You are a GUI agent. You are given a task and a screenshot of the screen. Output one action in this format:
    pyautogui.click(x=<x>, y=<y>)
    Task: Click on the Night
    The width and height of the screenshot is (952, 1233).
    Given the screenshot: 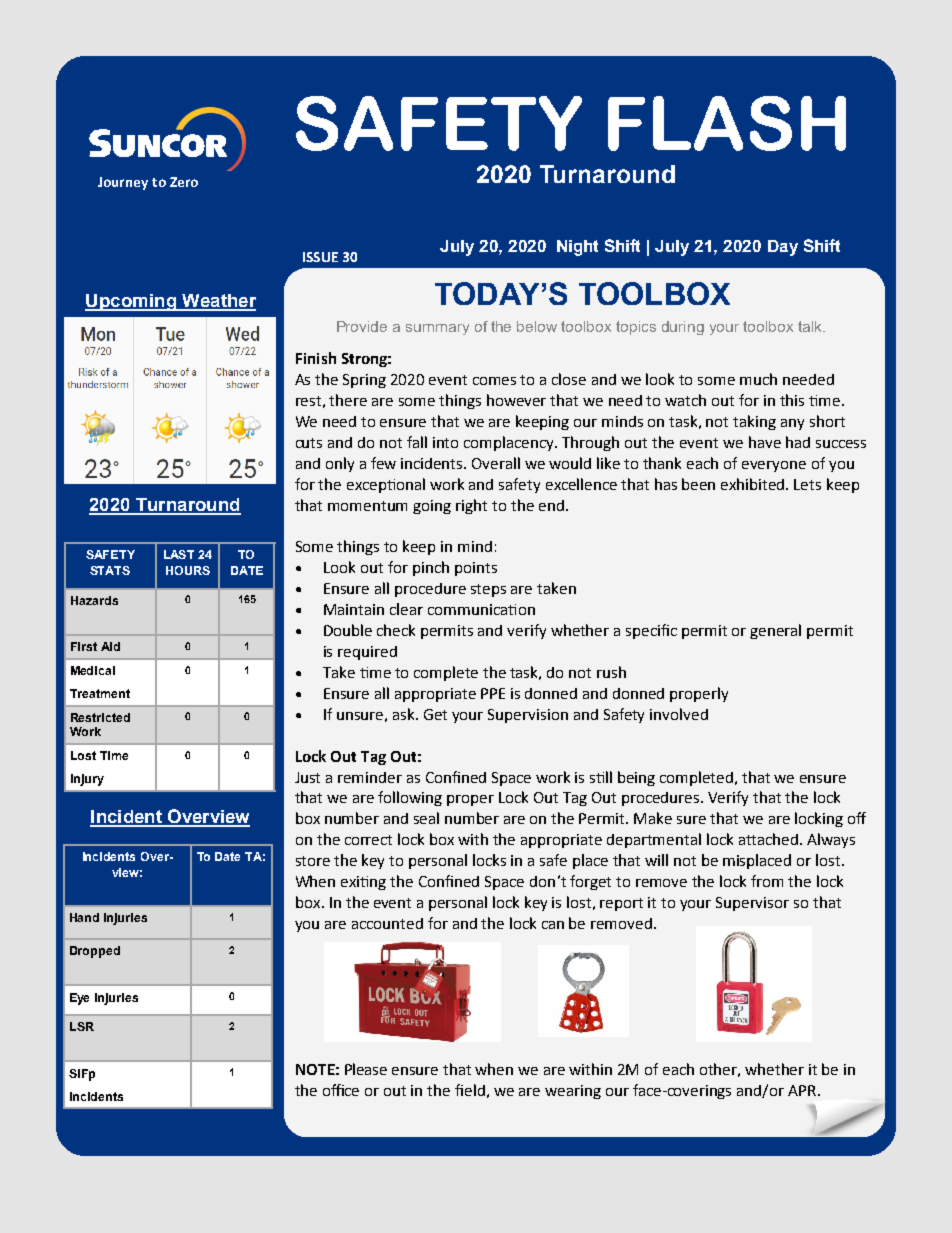 What is the action you would take?
    pyautogui.click(x=577, y=248)
